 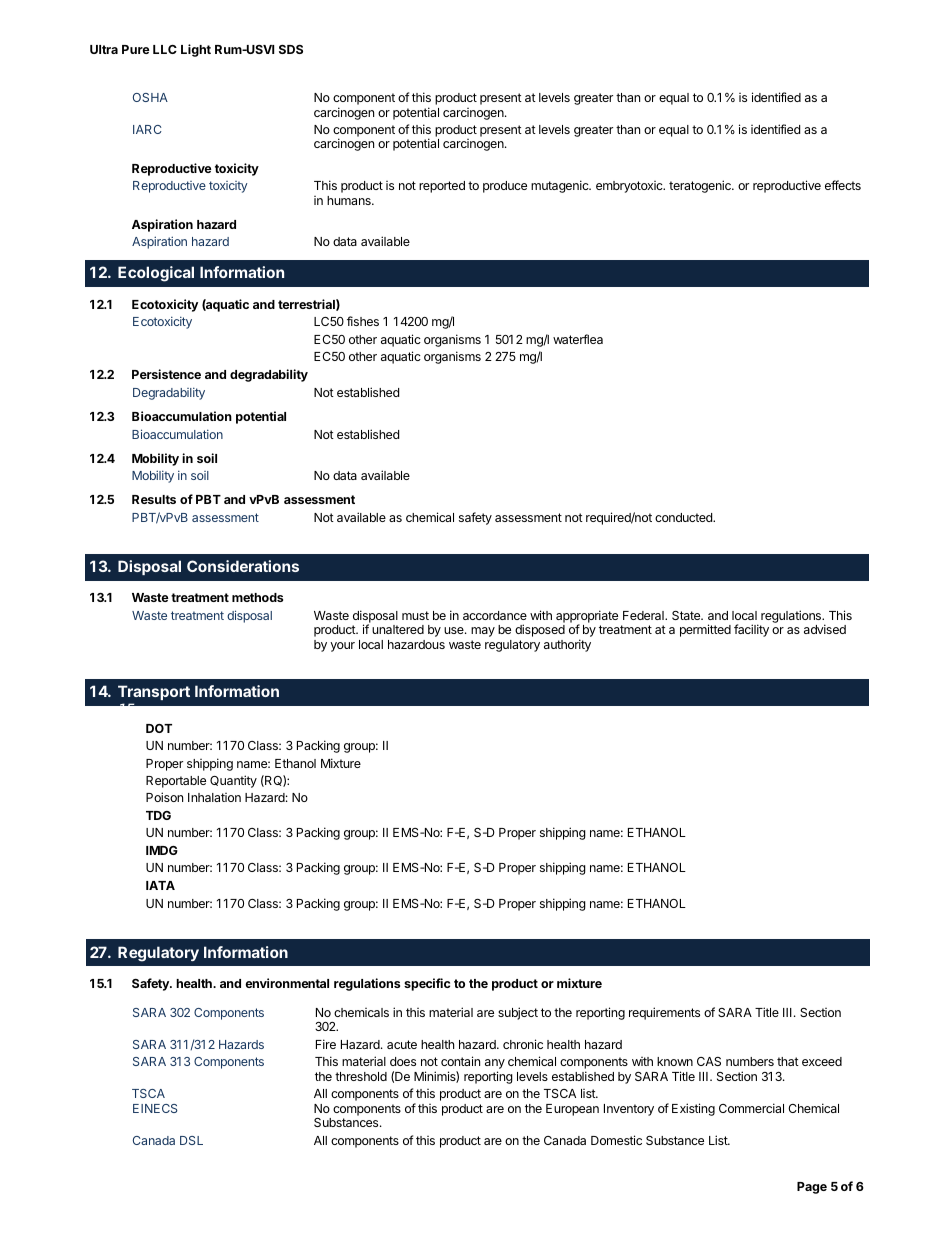 What do you see at coordinates (483, 632) in the screenshot?
I see `may` at bounding box center [483, 632].
